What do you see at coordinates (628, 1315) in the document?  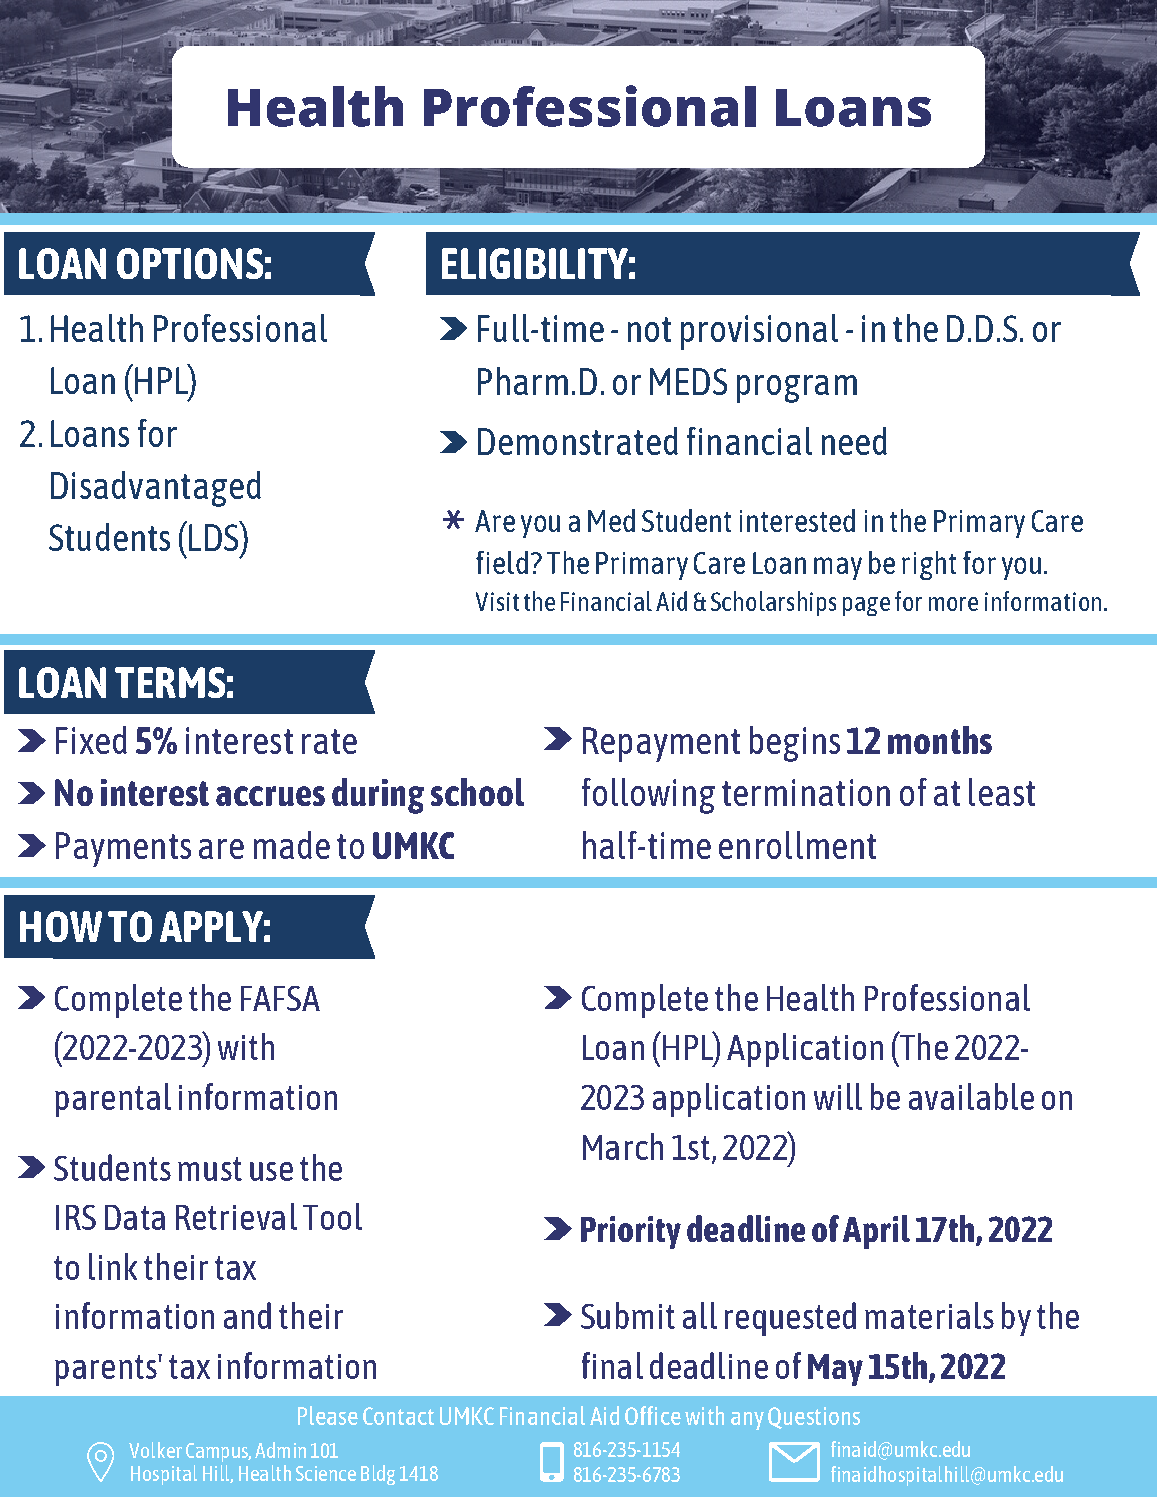 I see `Submit` at bounding box center [628, 1315].
